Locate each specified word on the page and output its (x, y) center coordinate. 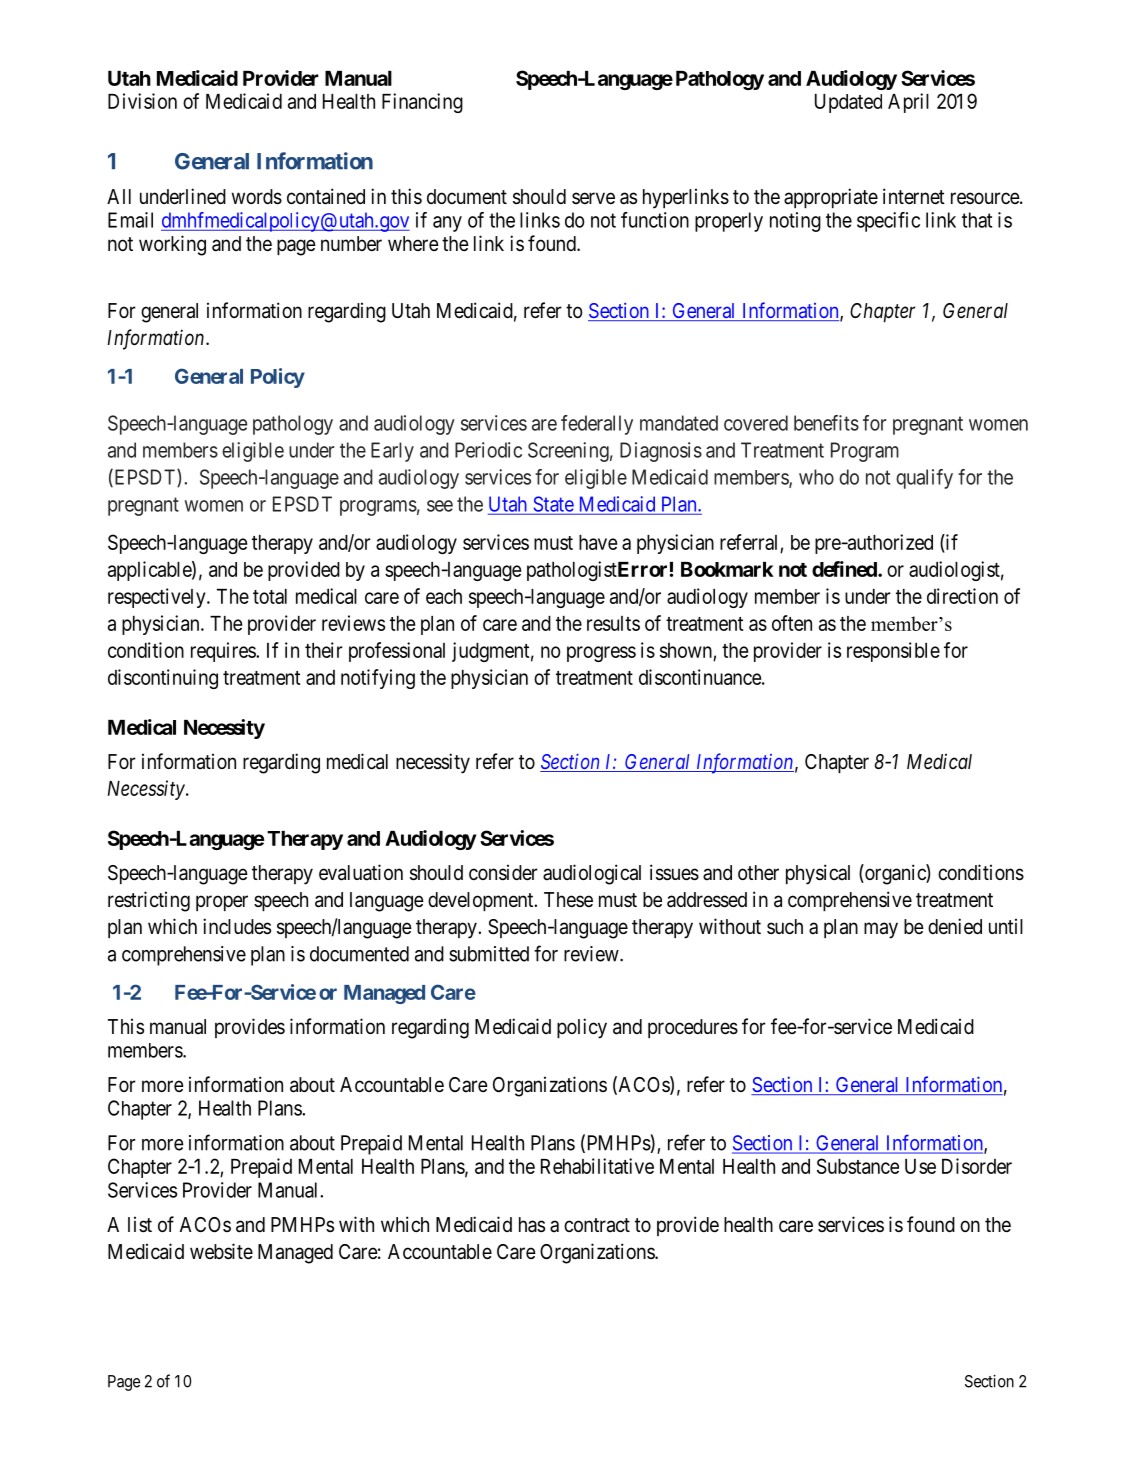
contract (597, 1225)
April (908, 103)
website (221, 1251)
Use (920, 1166)
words (257, 197)
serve (593, 198)
